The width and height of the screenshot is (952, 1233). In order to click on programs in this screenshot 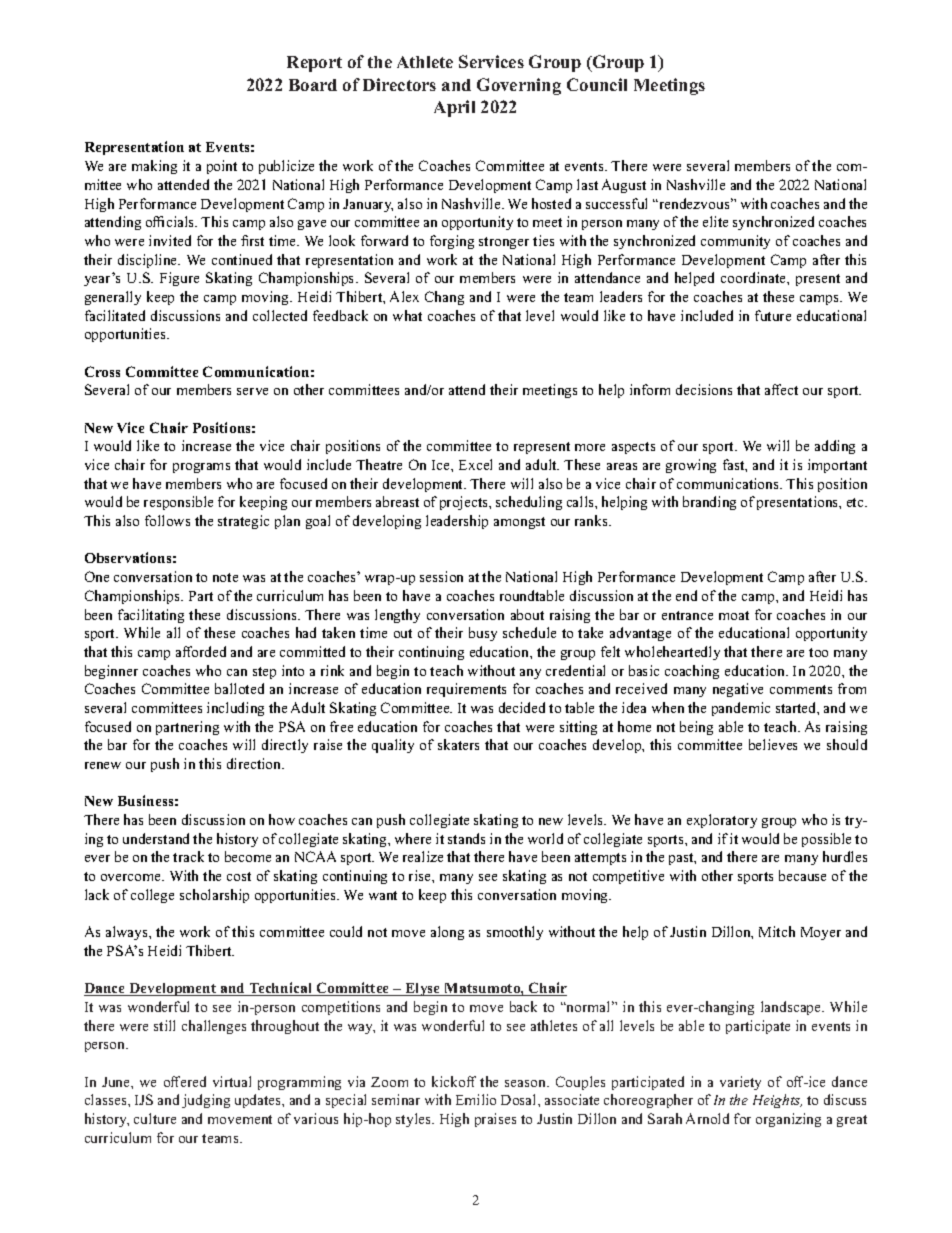, I will do `click(201, 468)`.
